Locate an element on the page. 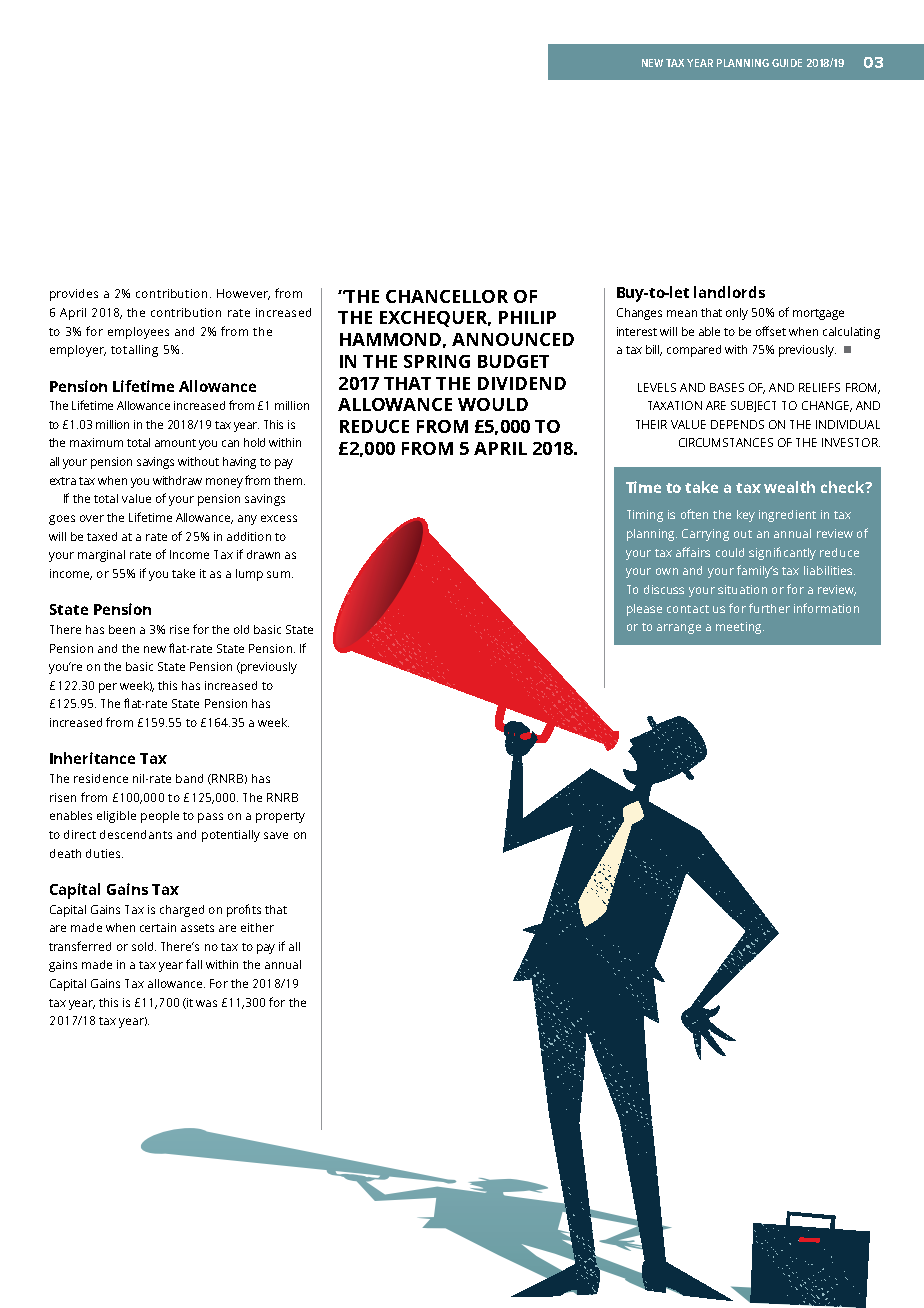  landlords is located at coordinates (729, 292).
